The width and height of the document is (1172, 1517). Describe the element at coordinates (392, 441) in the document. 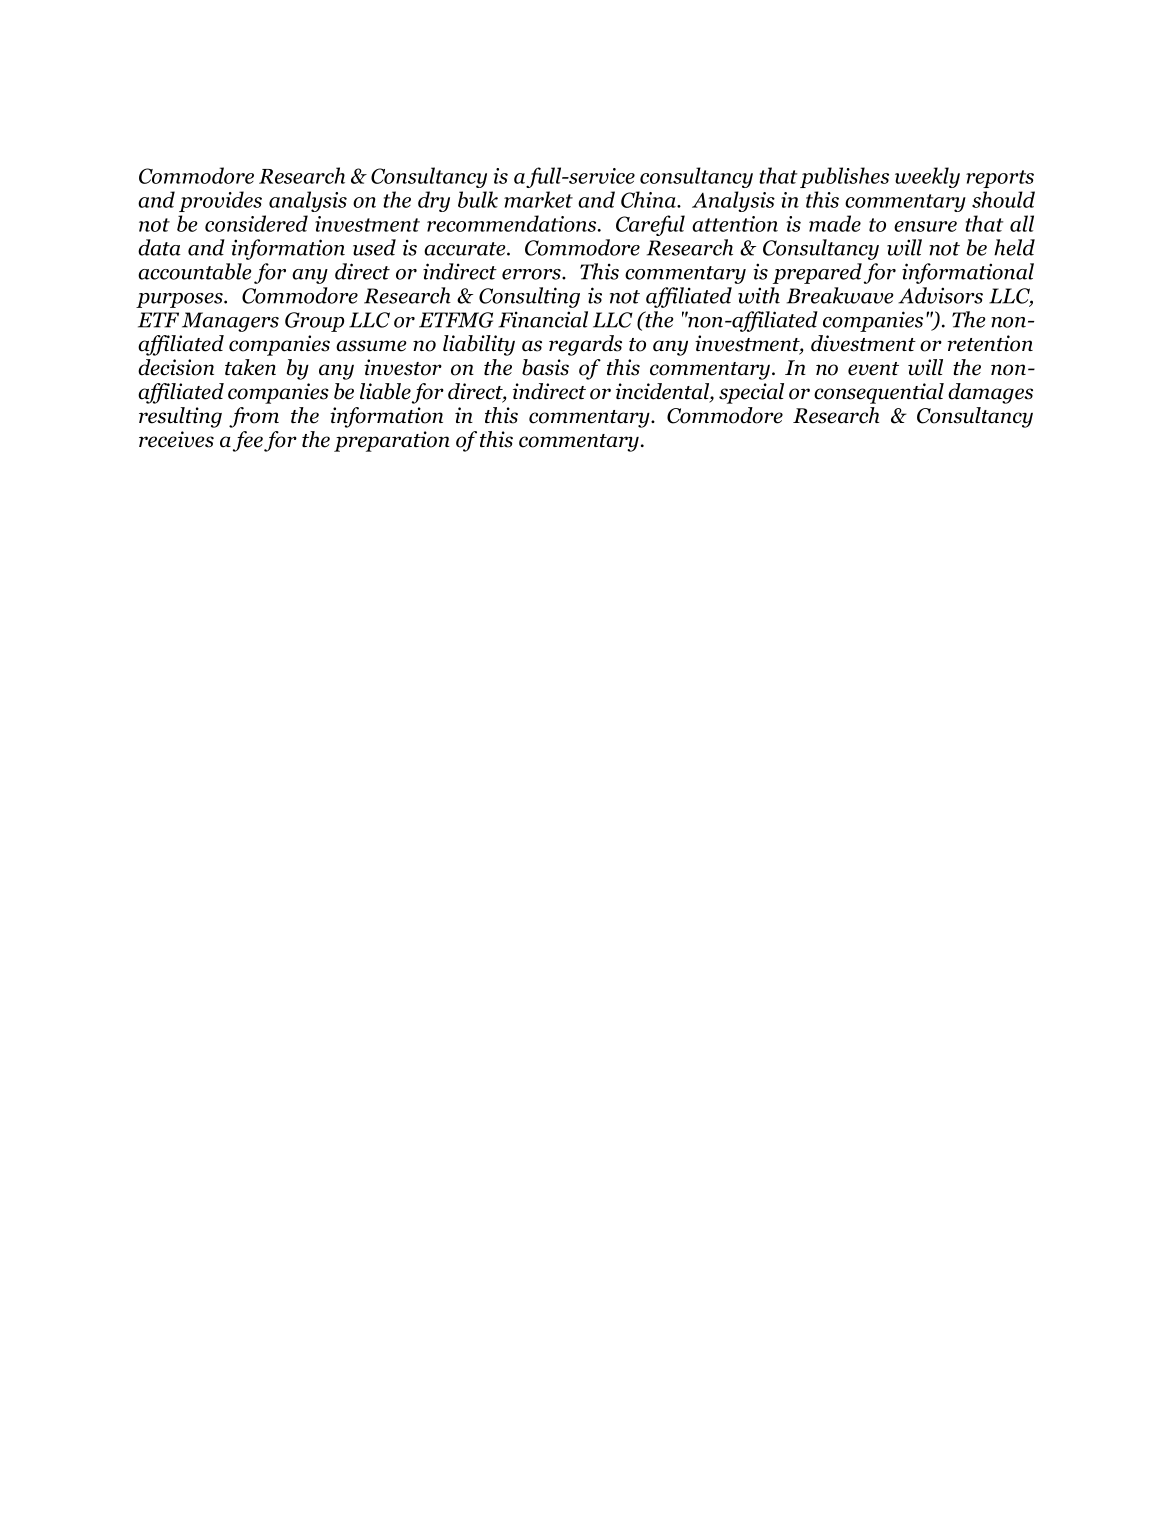

I see `preparation` at that location.
